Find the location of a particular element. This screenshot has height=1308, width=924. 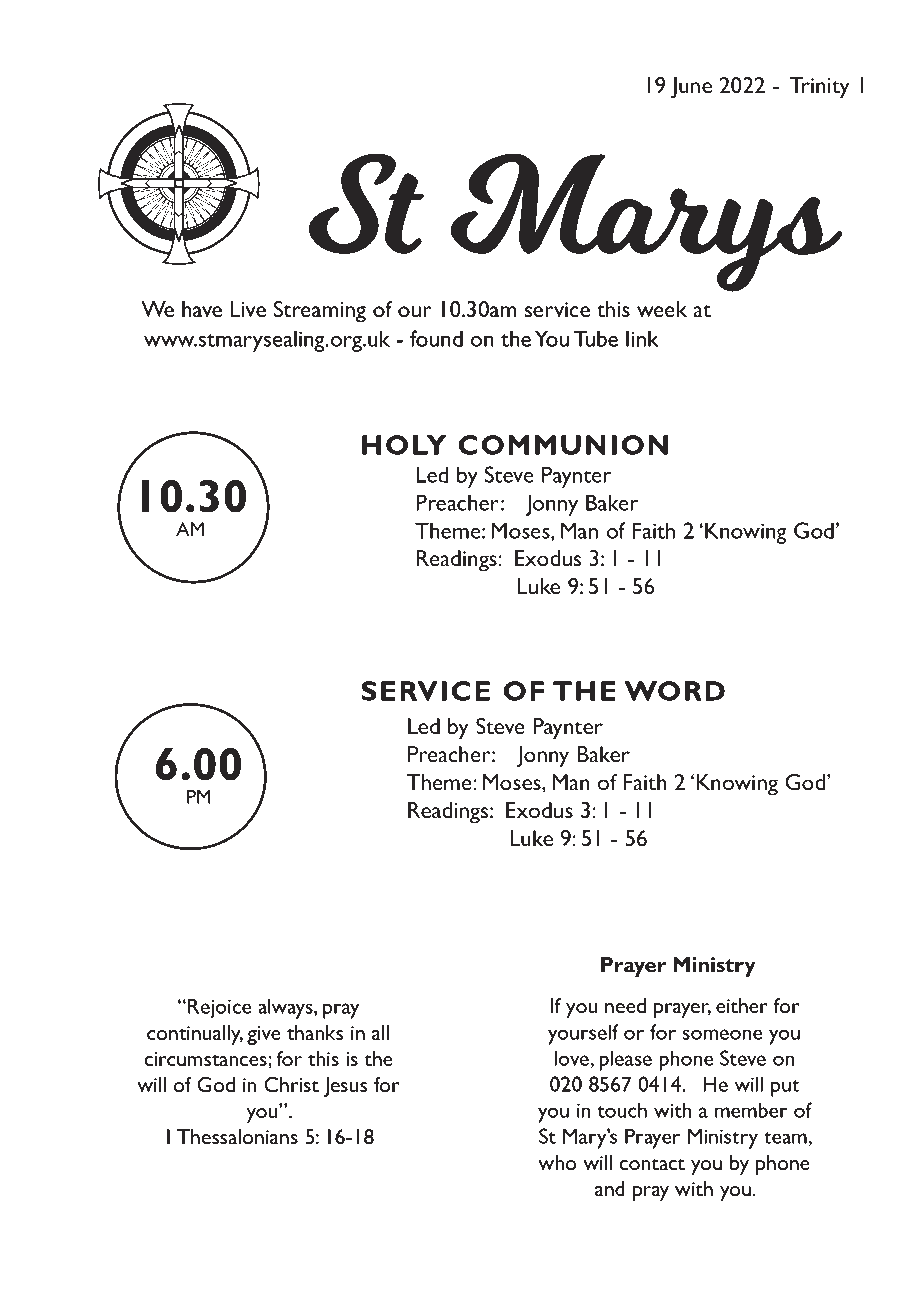

COMMUNION is located at coordinates (563, 445).
